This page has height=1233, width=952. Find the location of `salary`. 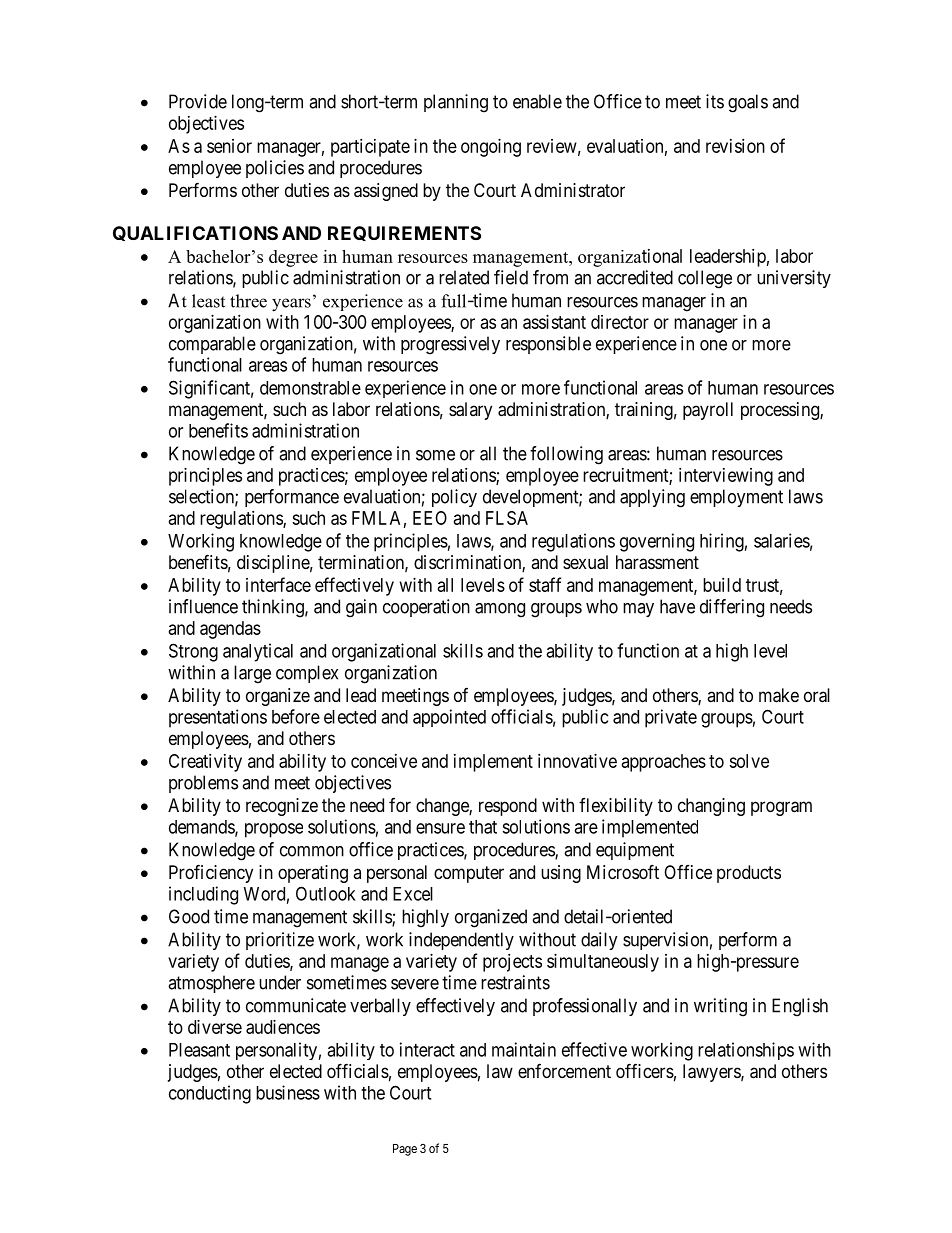

salary is located at coordinates (470, 411).
